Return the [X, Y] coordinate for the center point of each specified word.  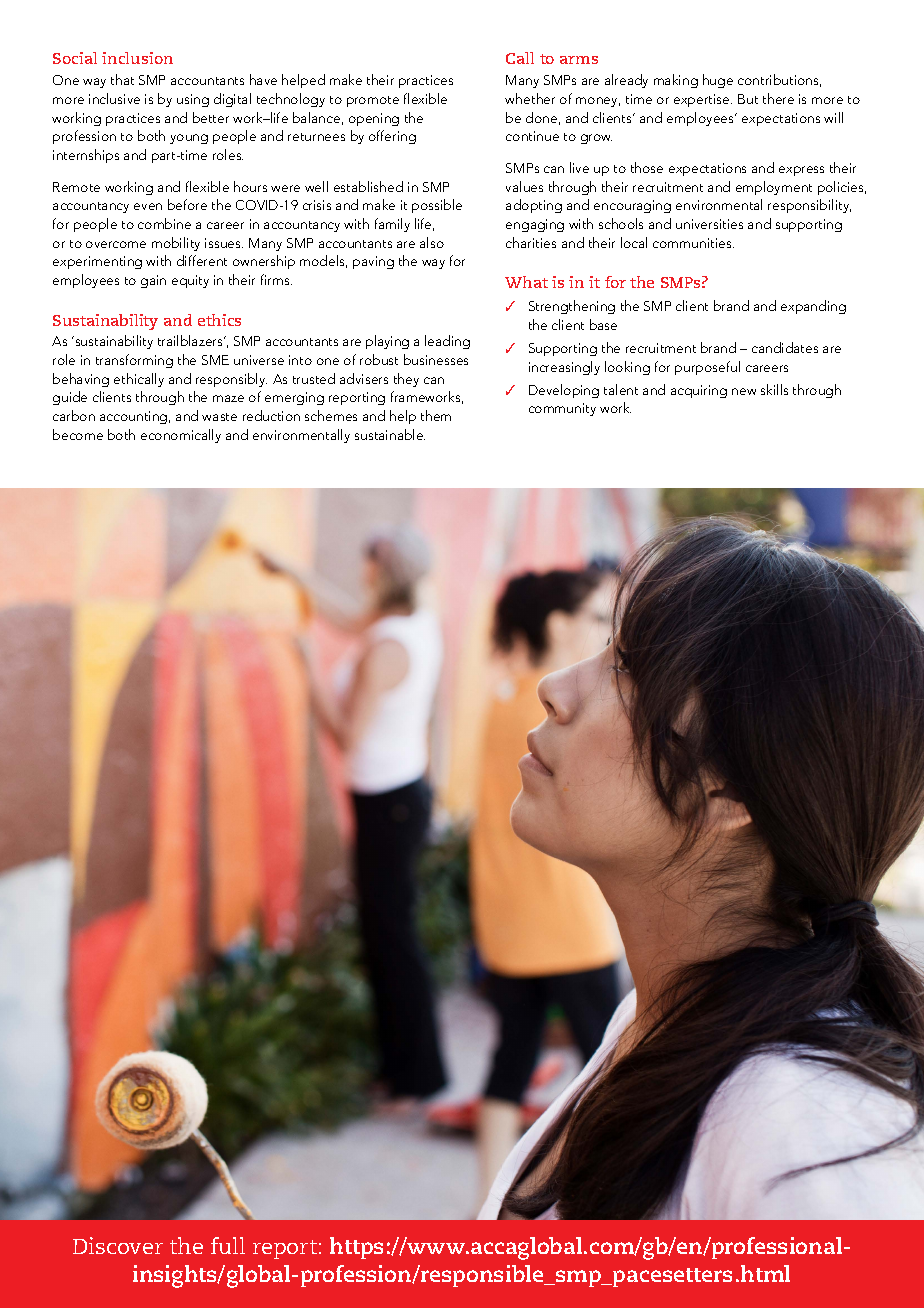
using [193, 100]
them [436, 415]
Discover [118, 1245]
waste [219, 417]
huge [718, 81]
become [78, 434]
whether [530, 98]
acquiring [699, 391]
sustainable [390, 434]
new [744, 391]
